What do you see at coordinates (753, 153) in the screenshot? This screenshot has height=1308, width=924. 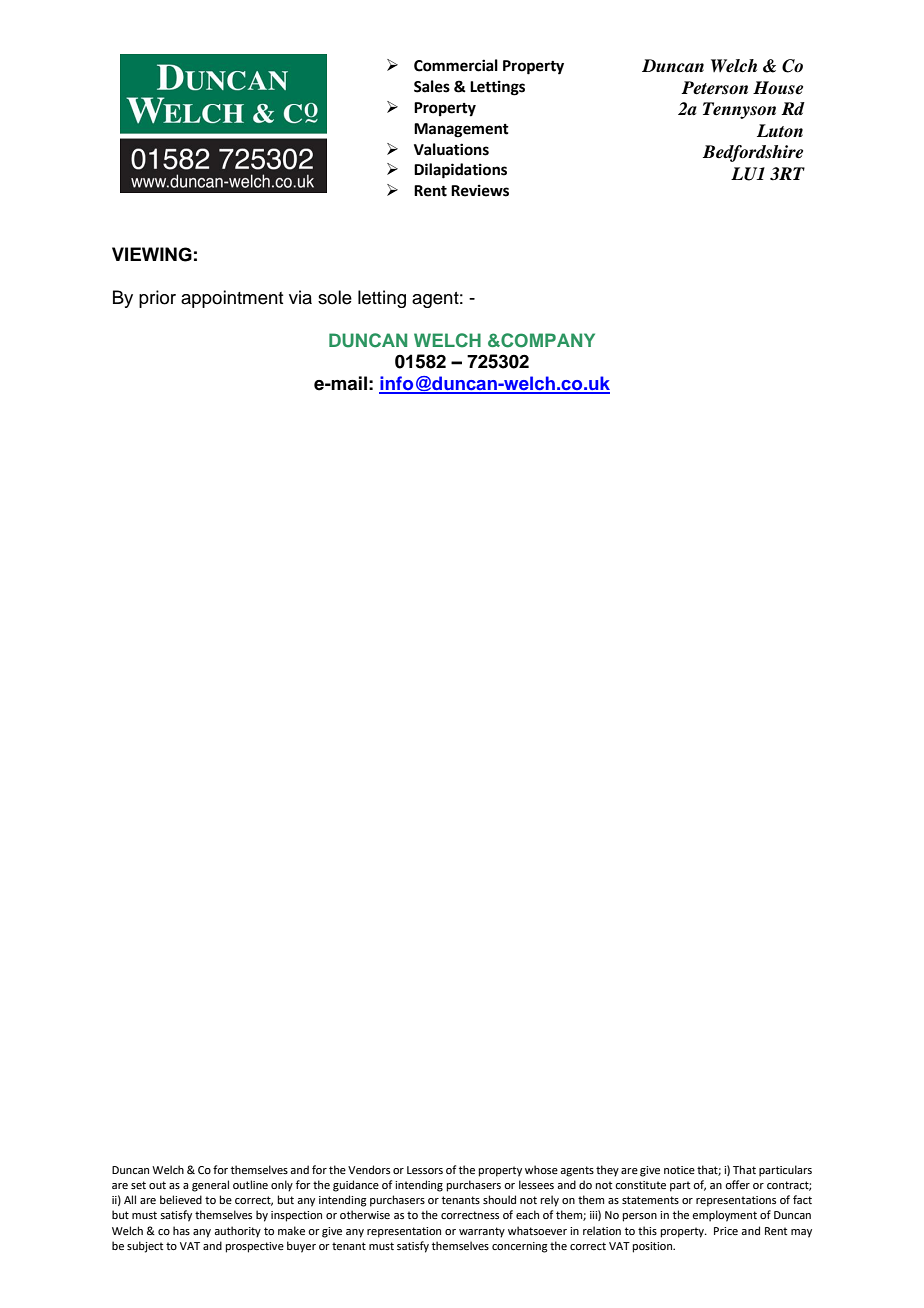 I see `Bedfordshire` at bounding box center [753, 153].
